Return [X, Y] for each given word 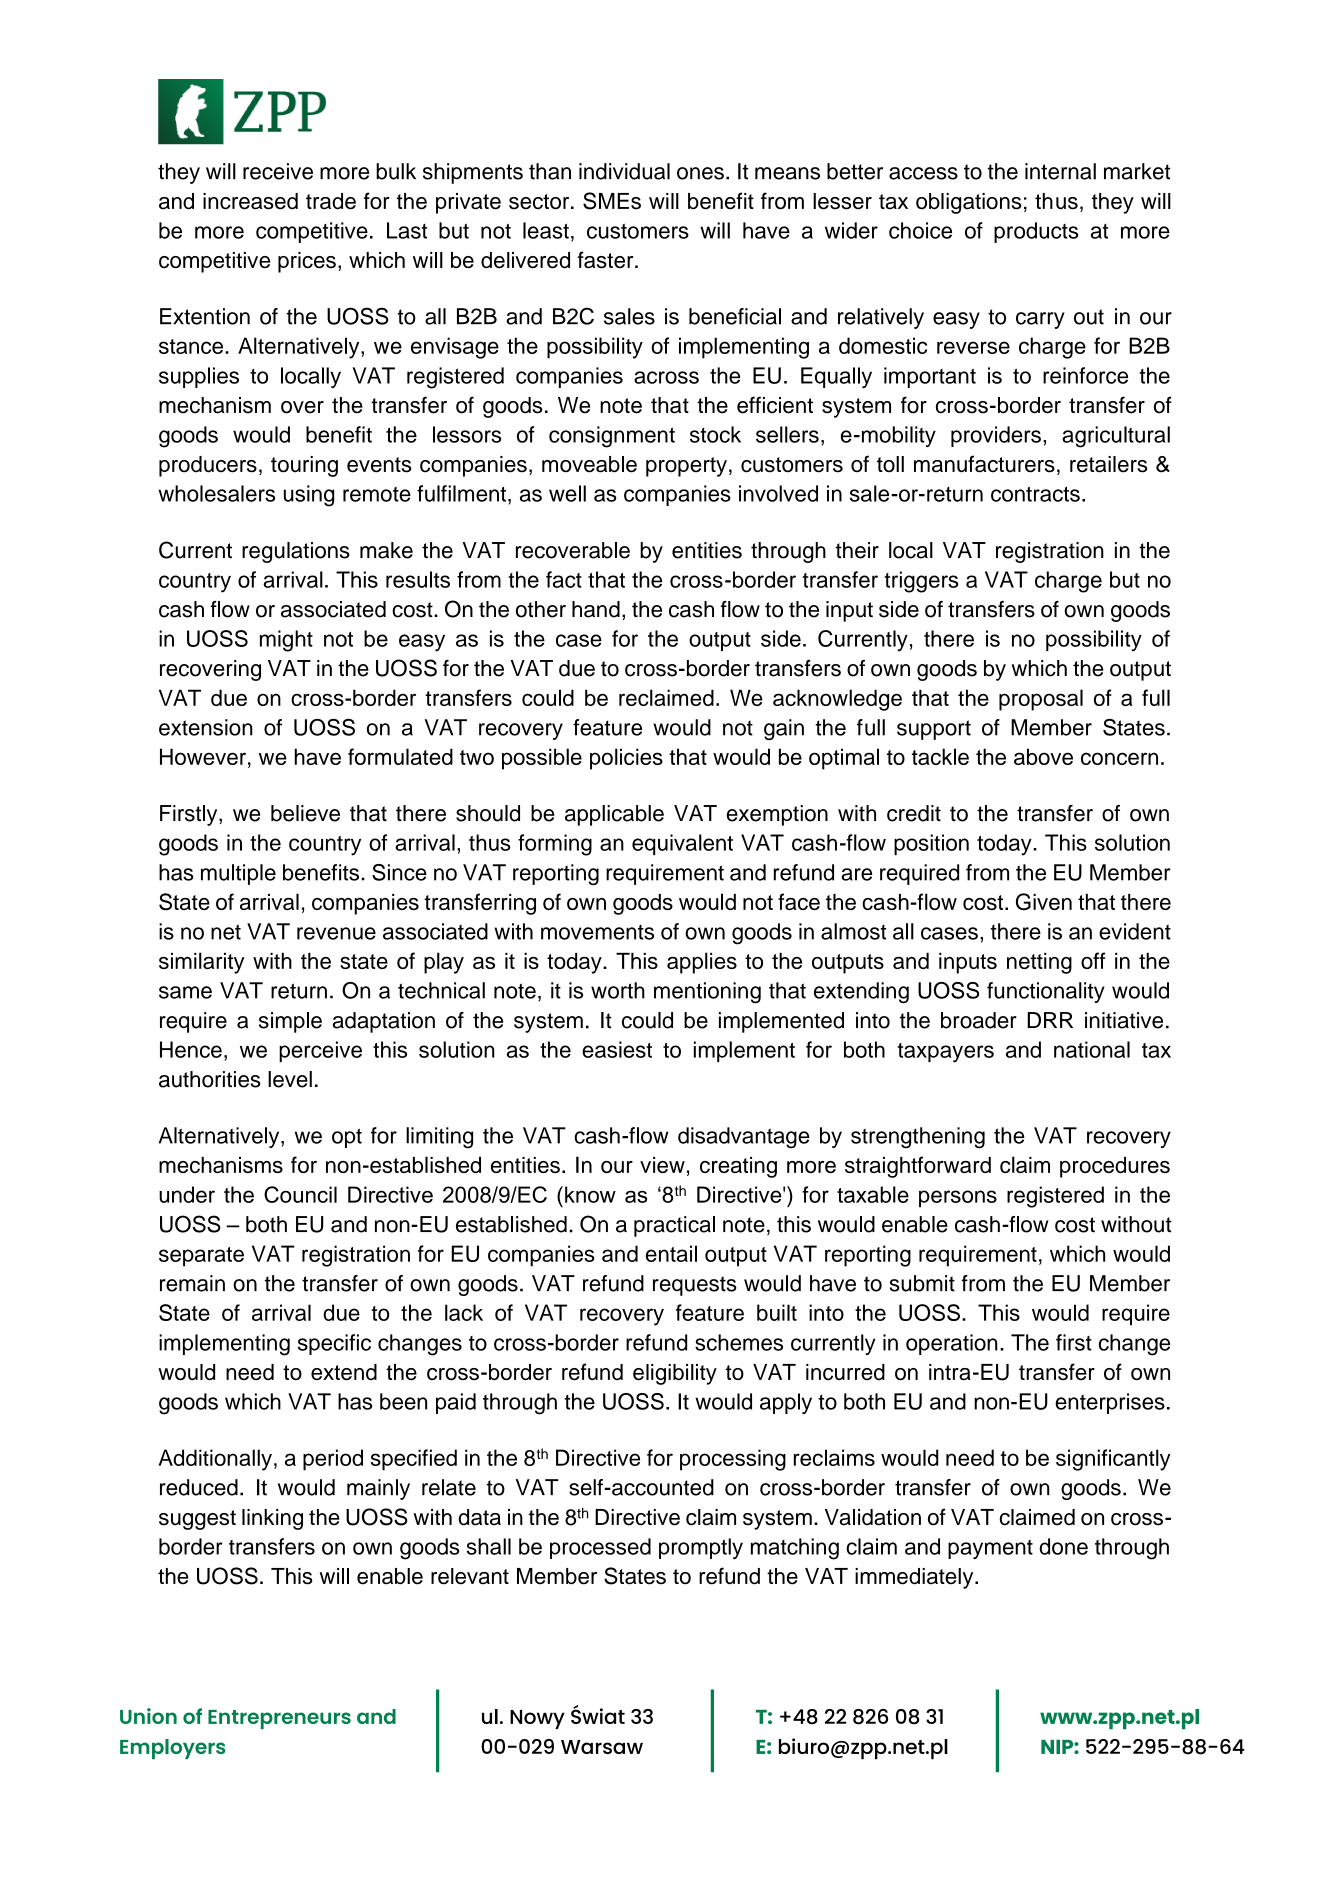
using [309, 496]
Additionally [215, 1460]
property [686, 467]
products [1036, 232]
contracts [1035, 494]
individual [624, 171]
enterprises [1110, 1403]
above [1043, 756]
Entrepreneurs [279, 1719]
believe [305, 813]
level [290, 1079]
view [662, 1165]
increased [250, 201]
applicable [614, 815]
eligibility [675, 1374]
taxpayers [946, 1053]
